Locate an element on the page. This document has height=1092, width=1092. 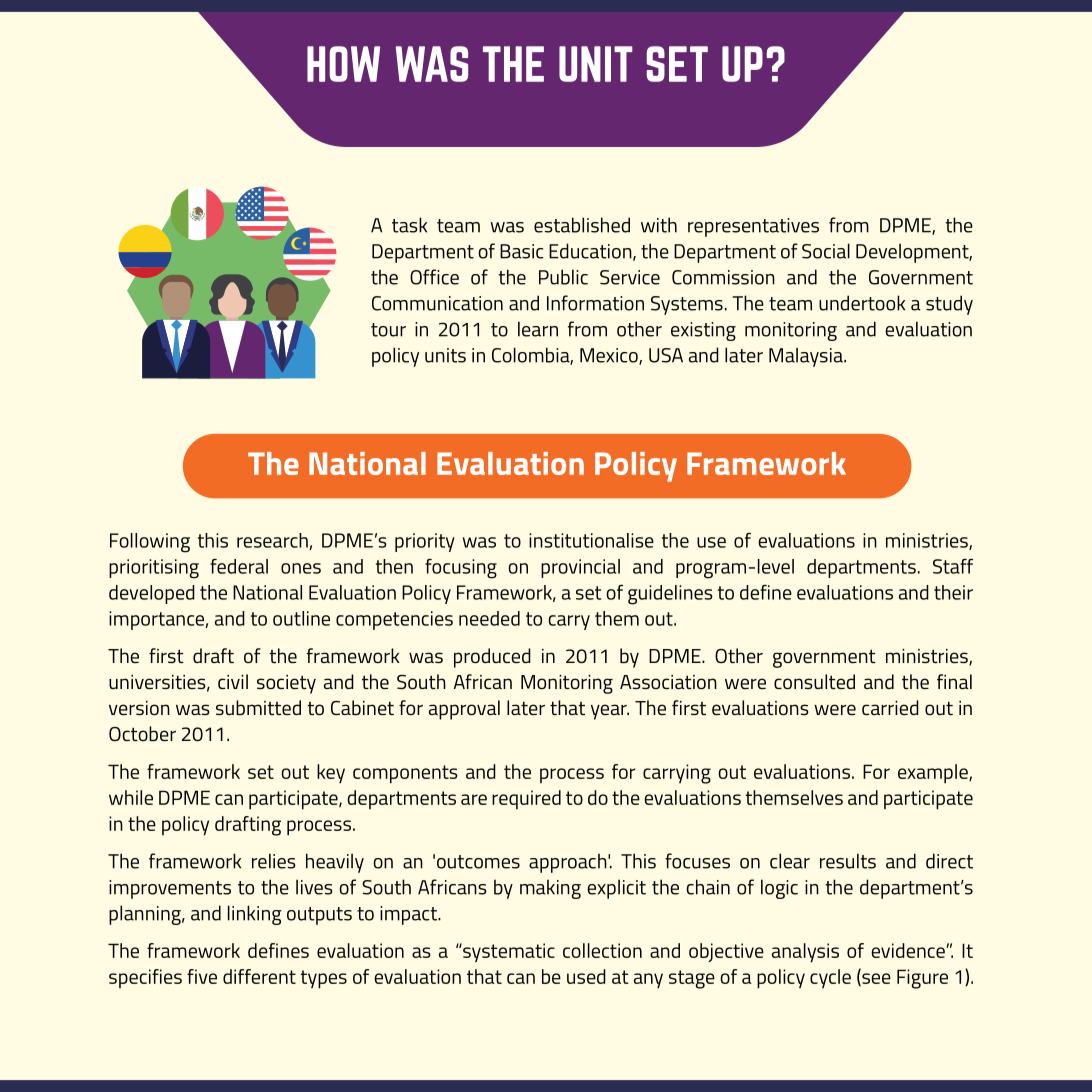
HOW is located at coordinates (343, 64).
